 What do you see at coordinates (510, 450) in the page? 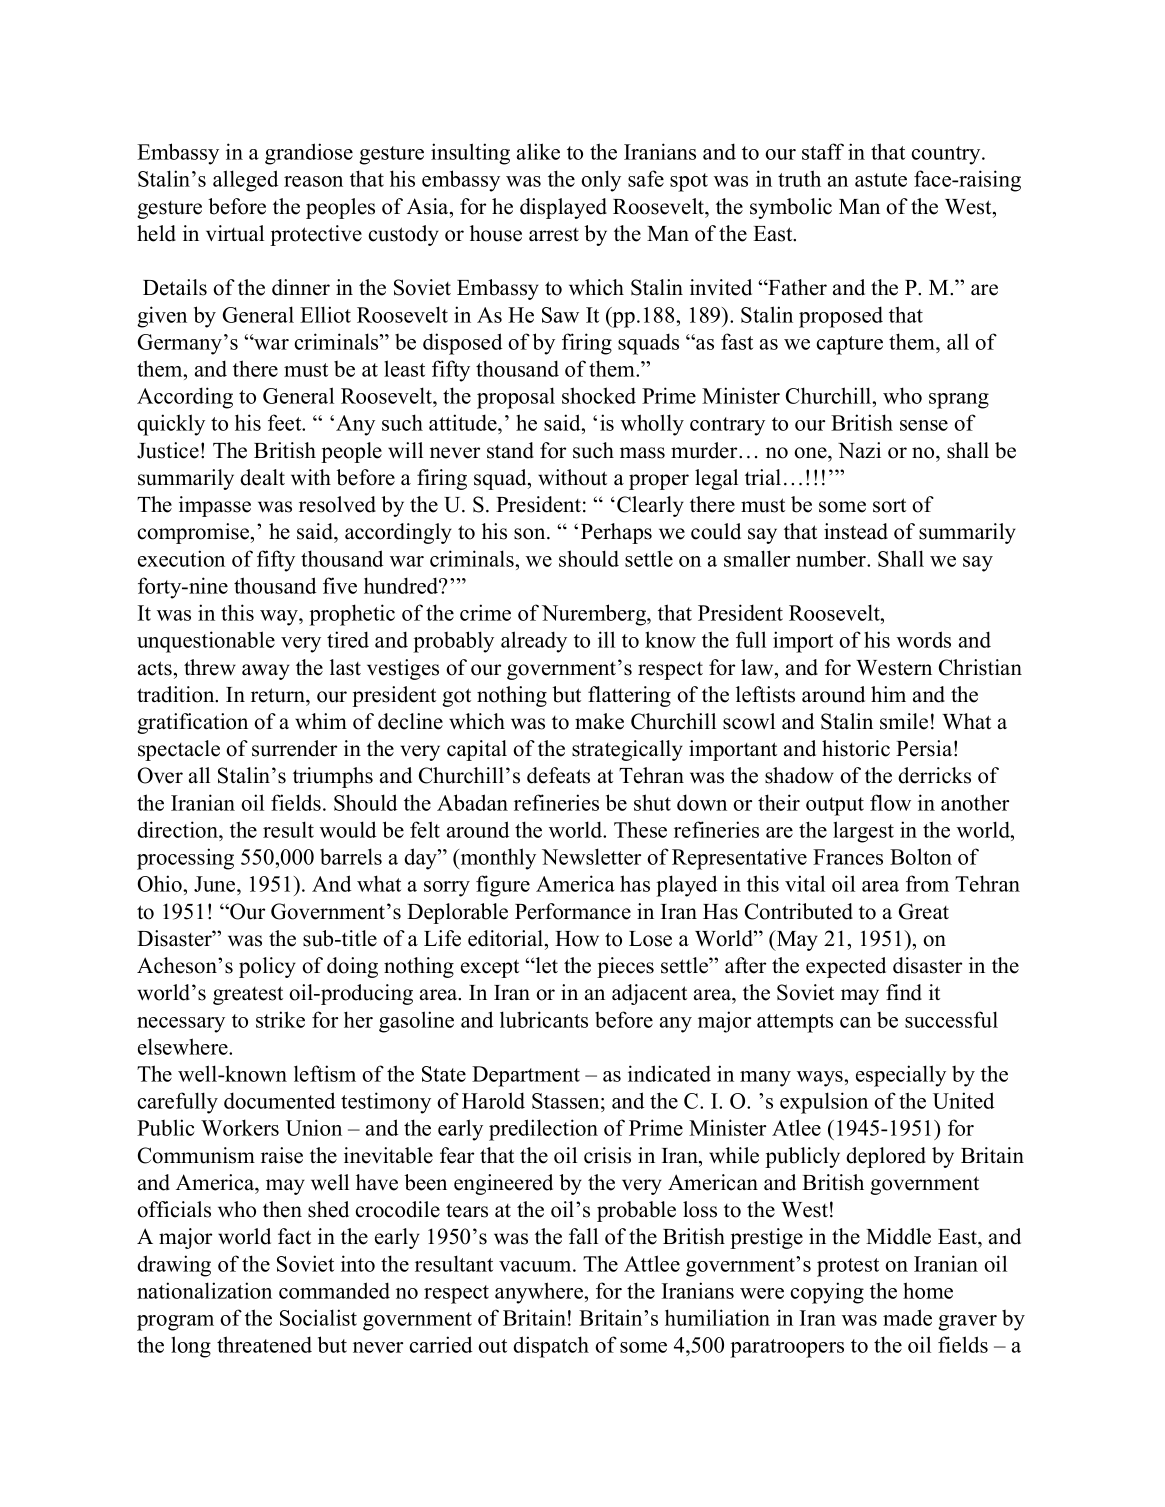
I see `stand` at bounding box center [510, 450].
